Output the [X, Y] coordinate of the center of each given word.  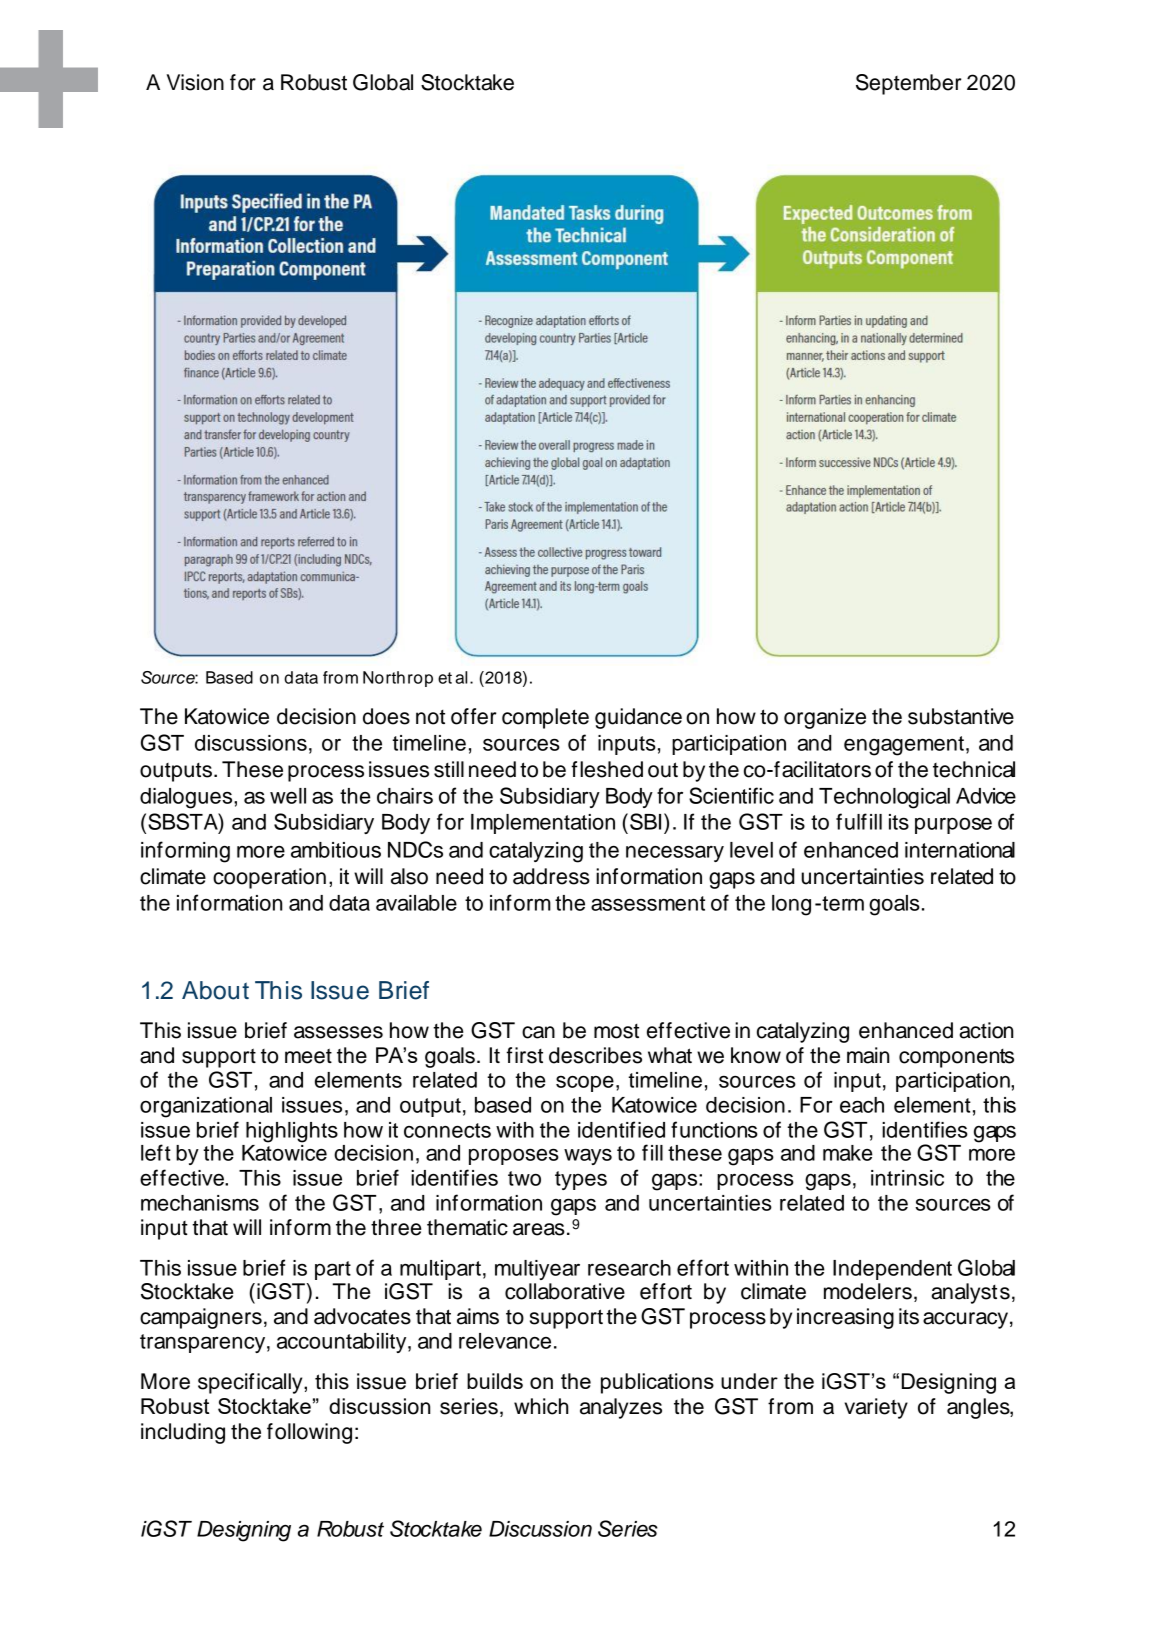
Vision [195, 82]
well [288, 796]
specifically [251, 1383]
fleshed [607, 769]
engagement [904, 746]
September [909, 84]
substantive [961, 716]
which [541, 1406]
